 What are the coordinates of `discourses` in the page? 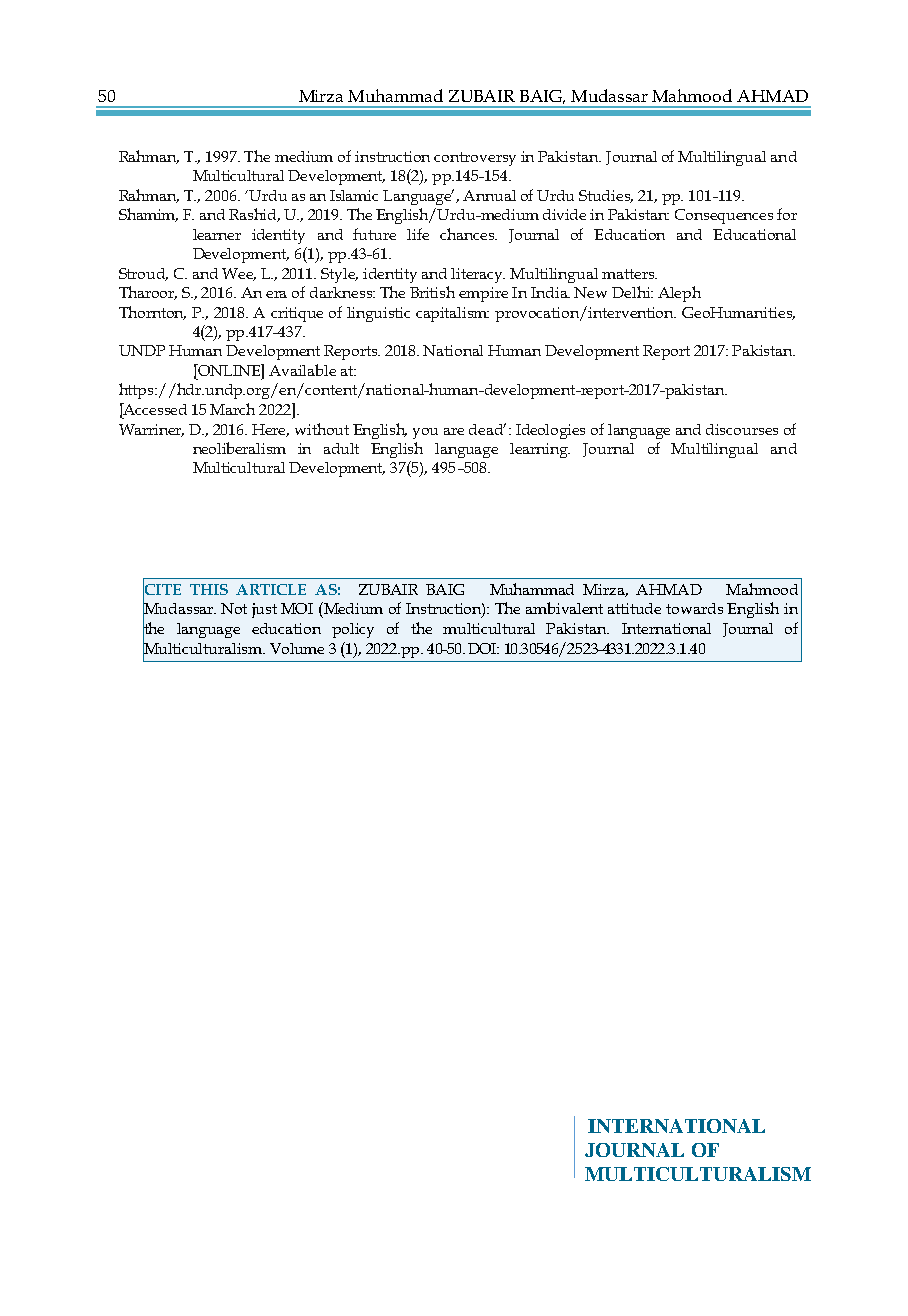 It's located at (742, 429).
